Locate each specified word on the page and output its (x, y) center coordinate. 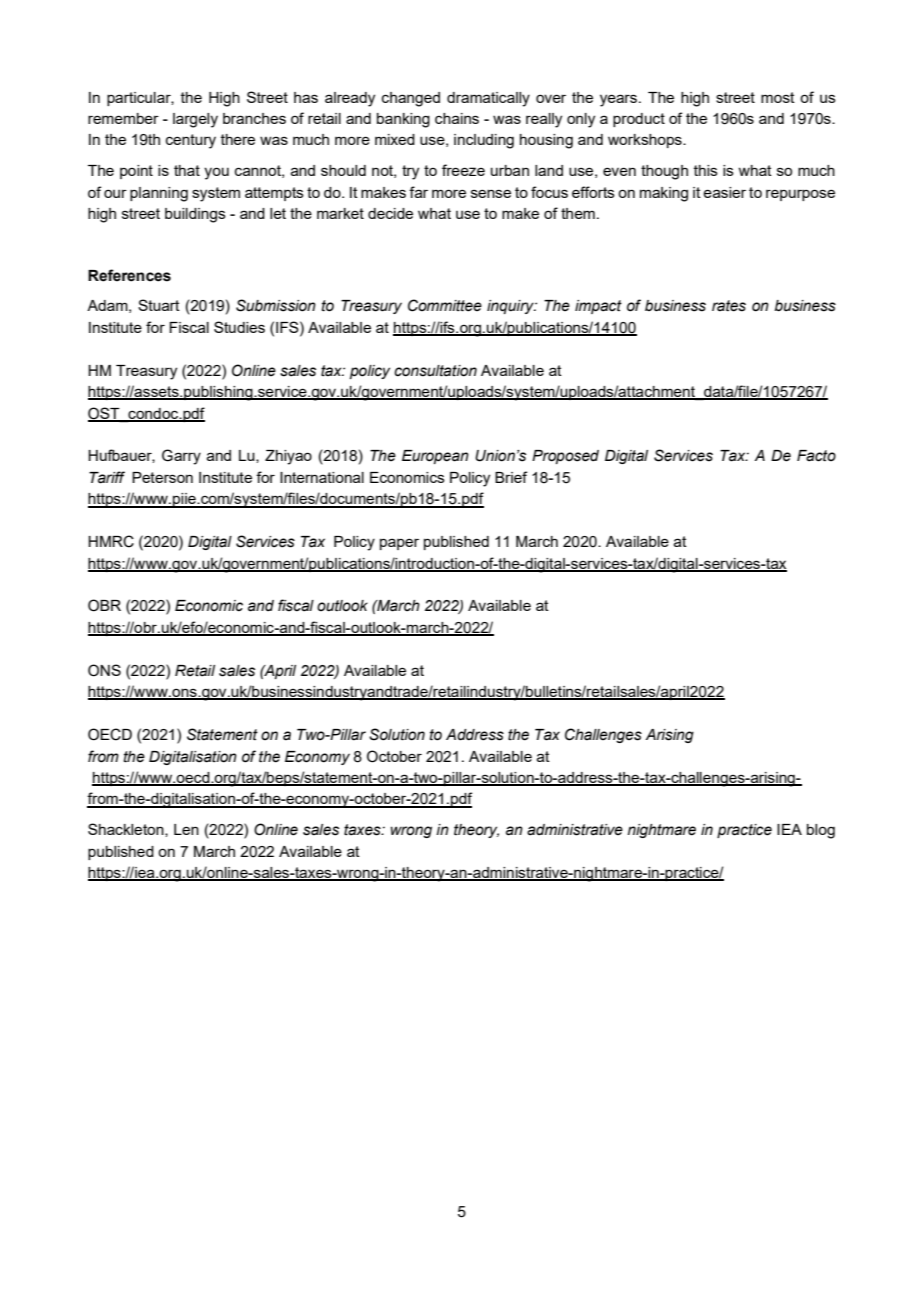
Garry (181, 457)
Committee (445, 305)
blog (821, 831)
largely (195, 120)
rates (729, 306)
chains (457, 118)
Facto (816, 456)
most (778, 97)
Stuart (159, 305)
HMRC (111, 541)
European (435, 457)
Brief (511, 477)
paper (399, 544)
